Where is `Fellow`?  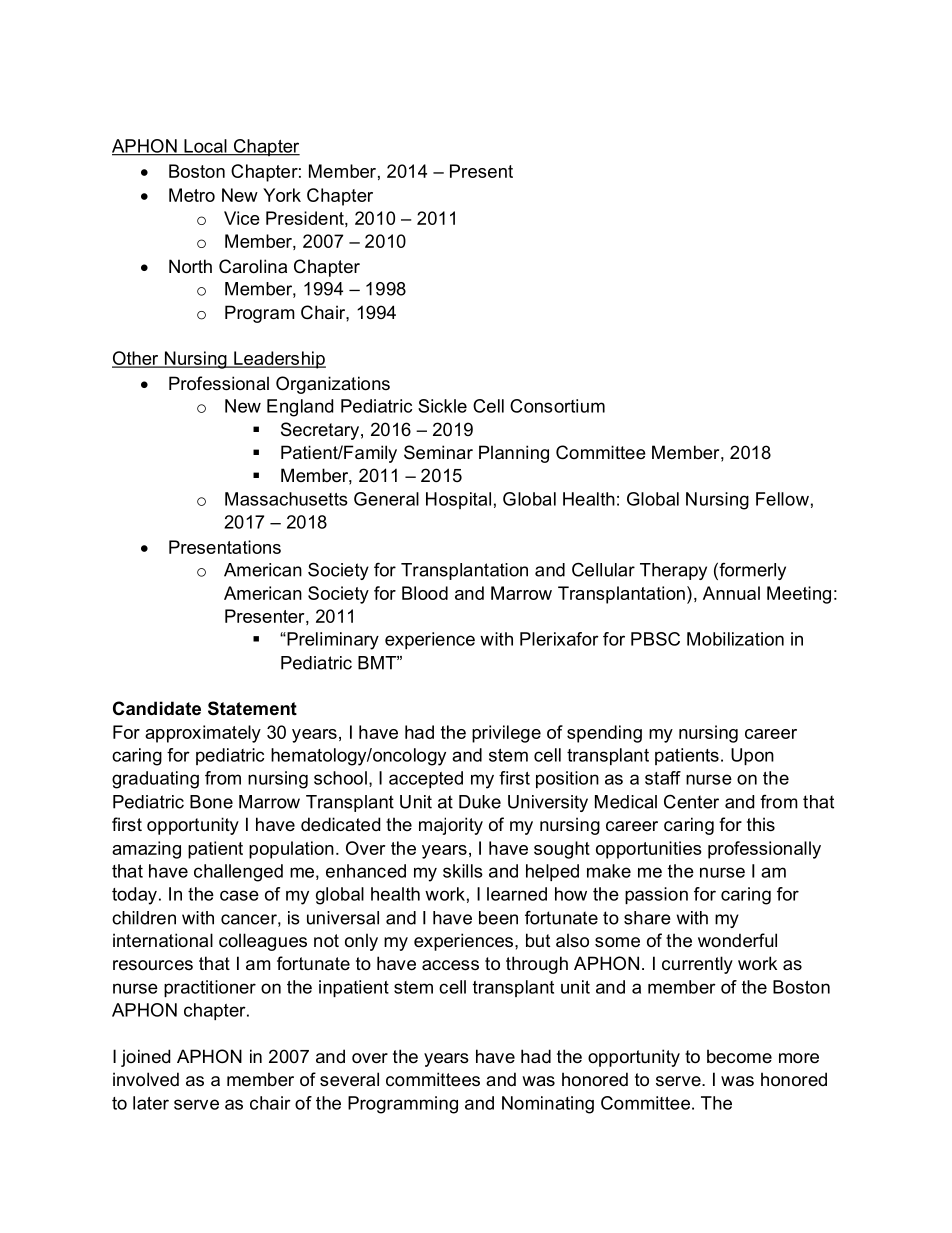 Fellow is located at coordinates (782, 499).
